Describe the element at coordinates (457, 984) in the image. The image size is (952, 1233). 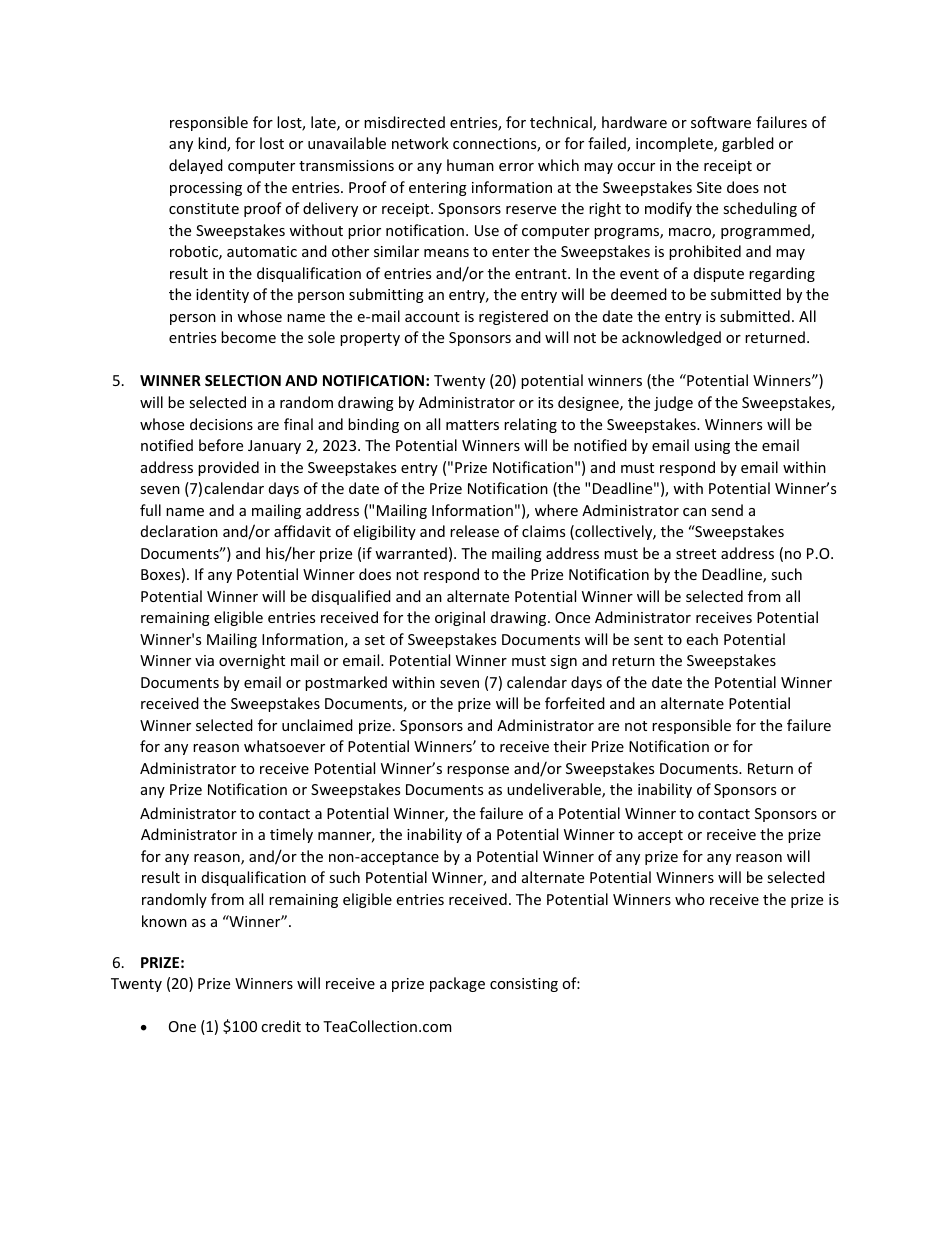
I see `package` at that location.
